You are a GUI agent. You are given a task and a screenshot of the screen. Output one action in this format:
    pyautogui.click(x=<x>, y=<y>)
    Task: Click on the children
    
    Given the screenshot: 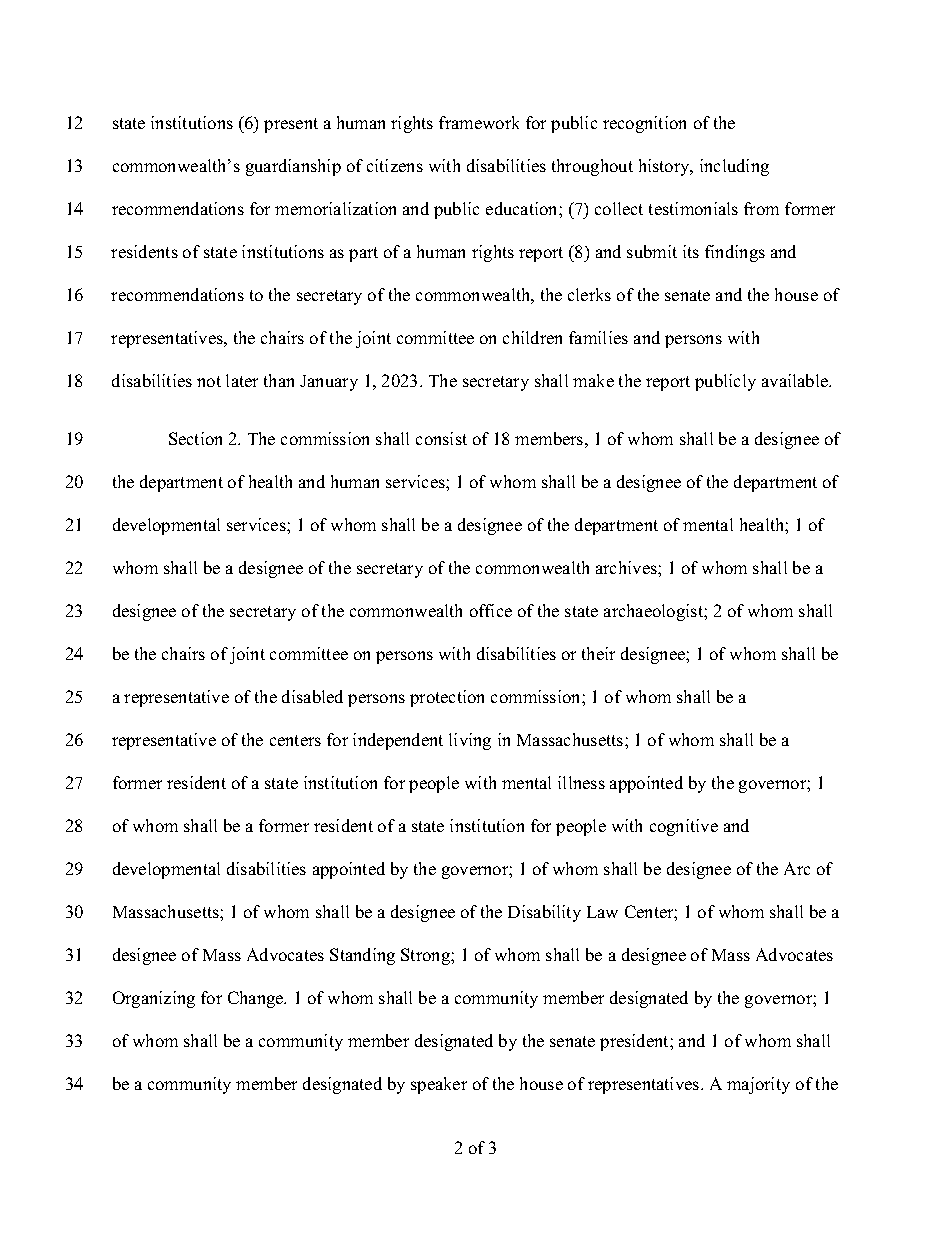 What is the action you would take?
    pyautogui.click(x=532, y=337)
